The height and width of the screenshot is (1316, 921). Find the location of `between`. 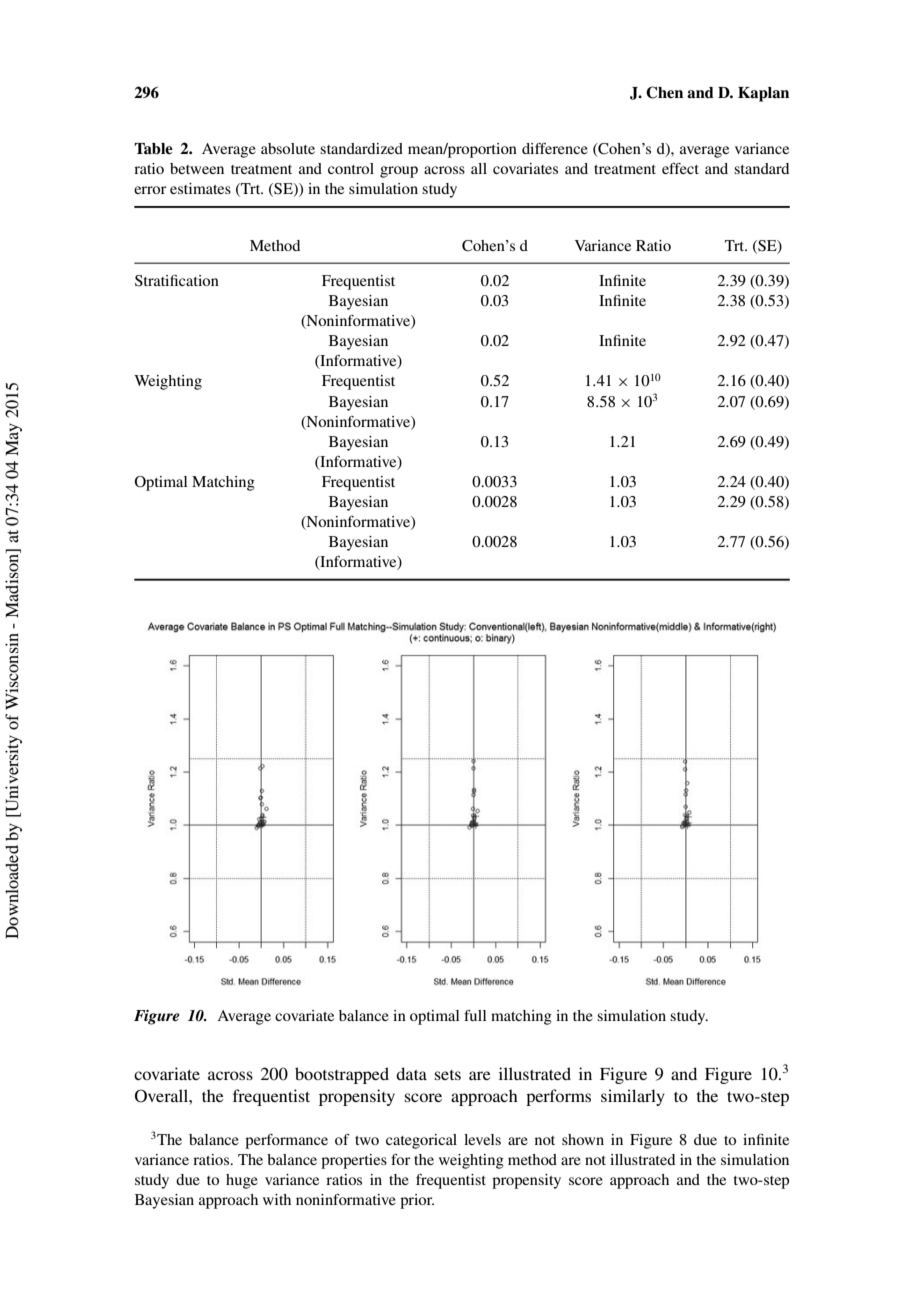

between is located at coordinates (197, 168).
